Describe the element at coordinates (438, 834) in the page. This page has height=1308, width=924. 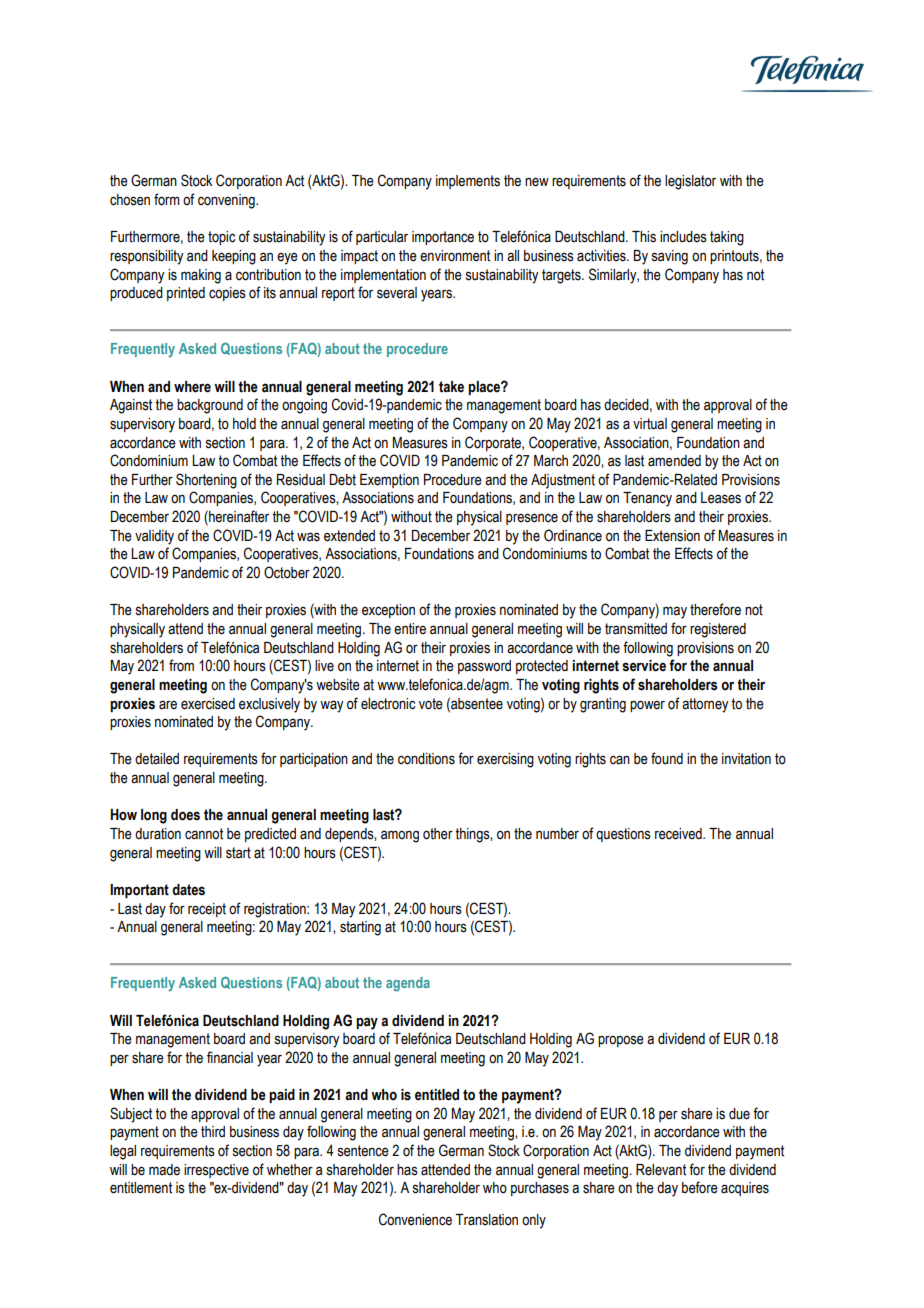
I see `other` at that location.
